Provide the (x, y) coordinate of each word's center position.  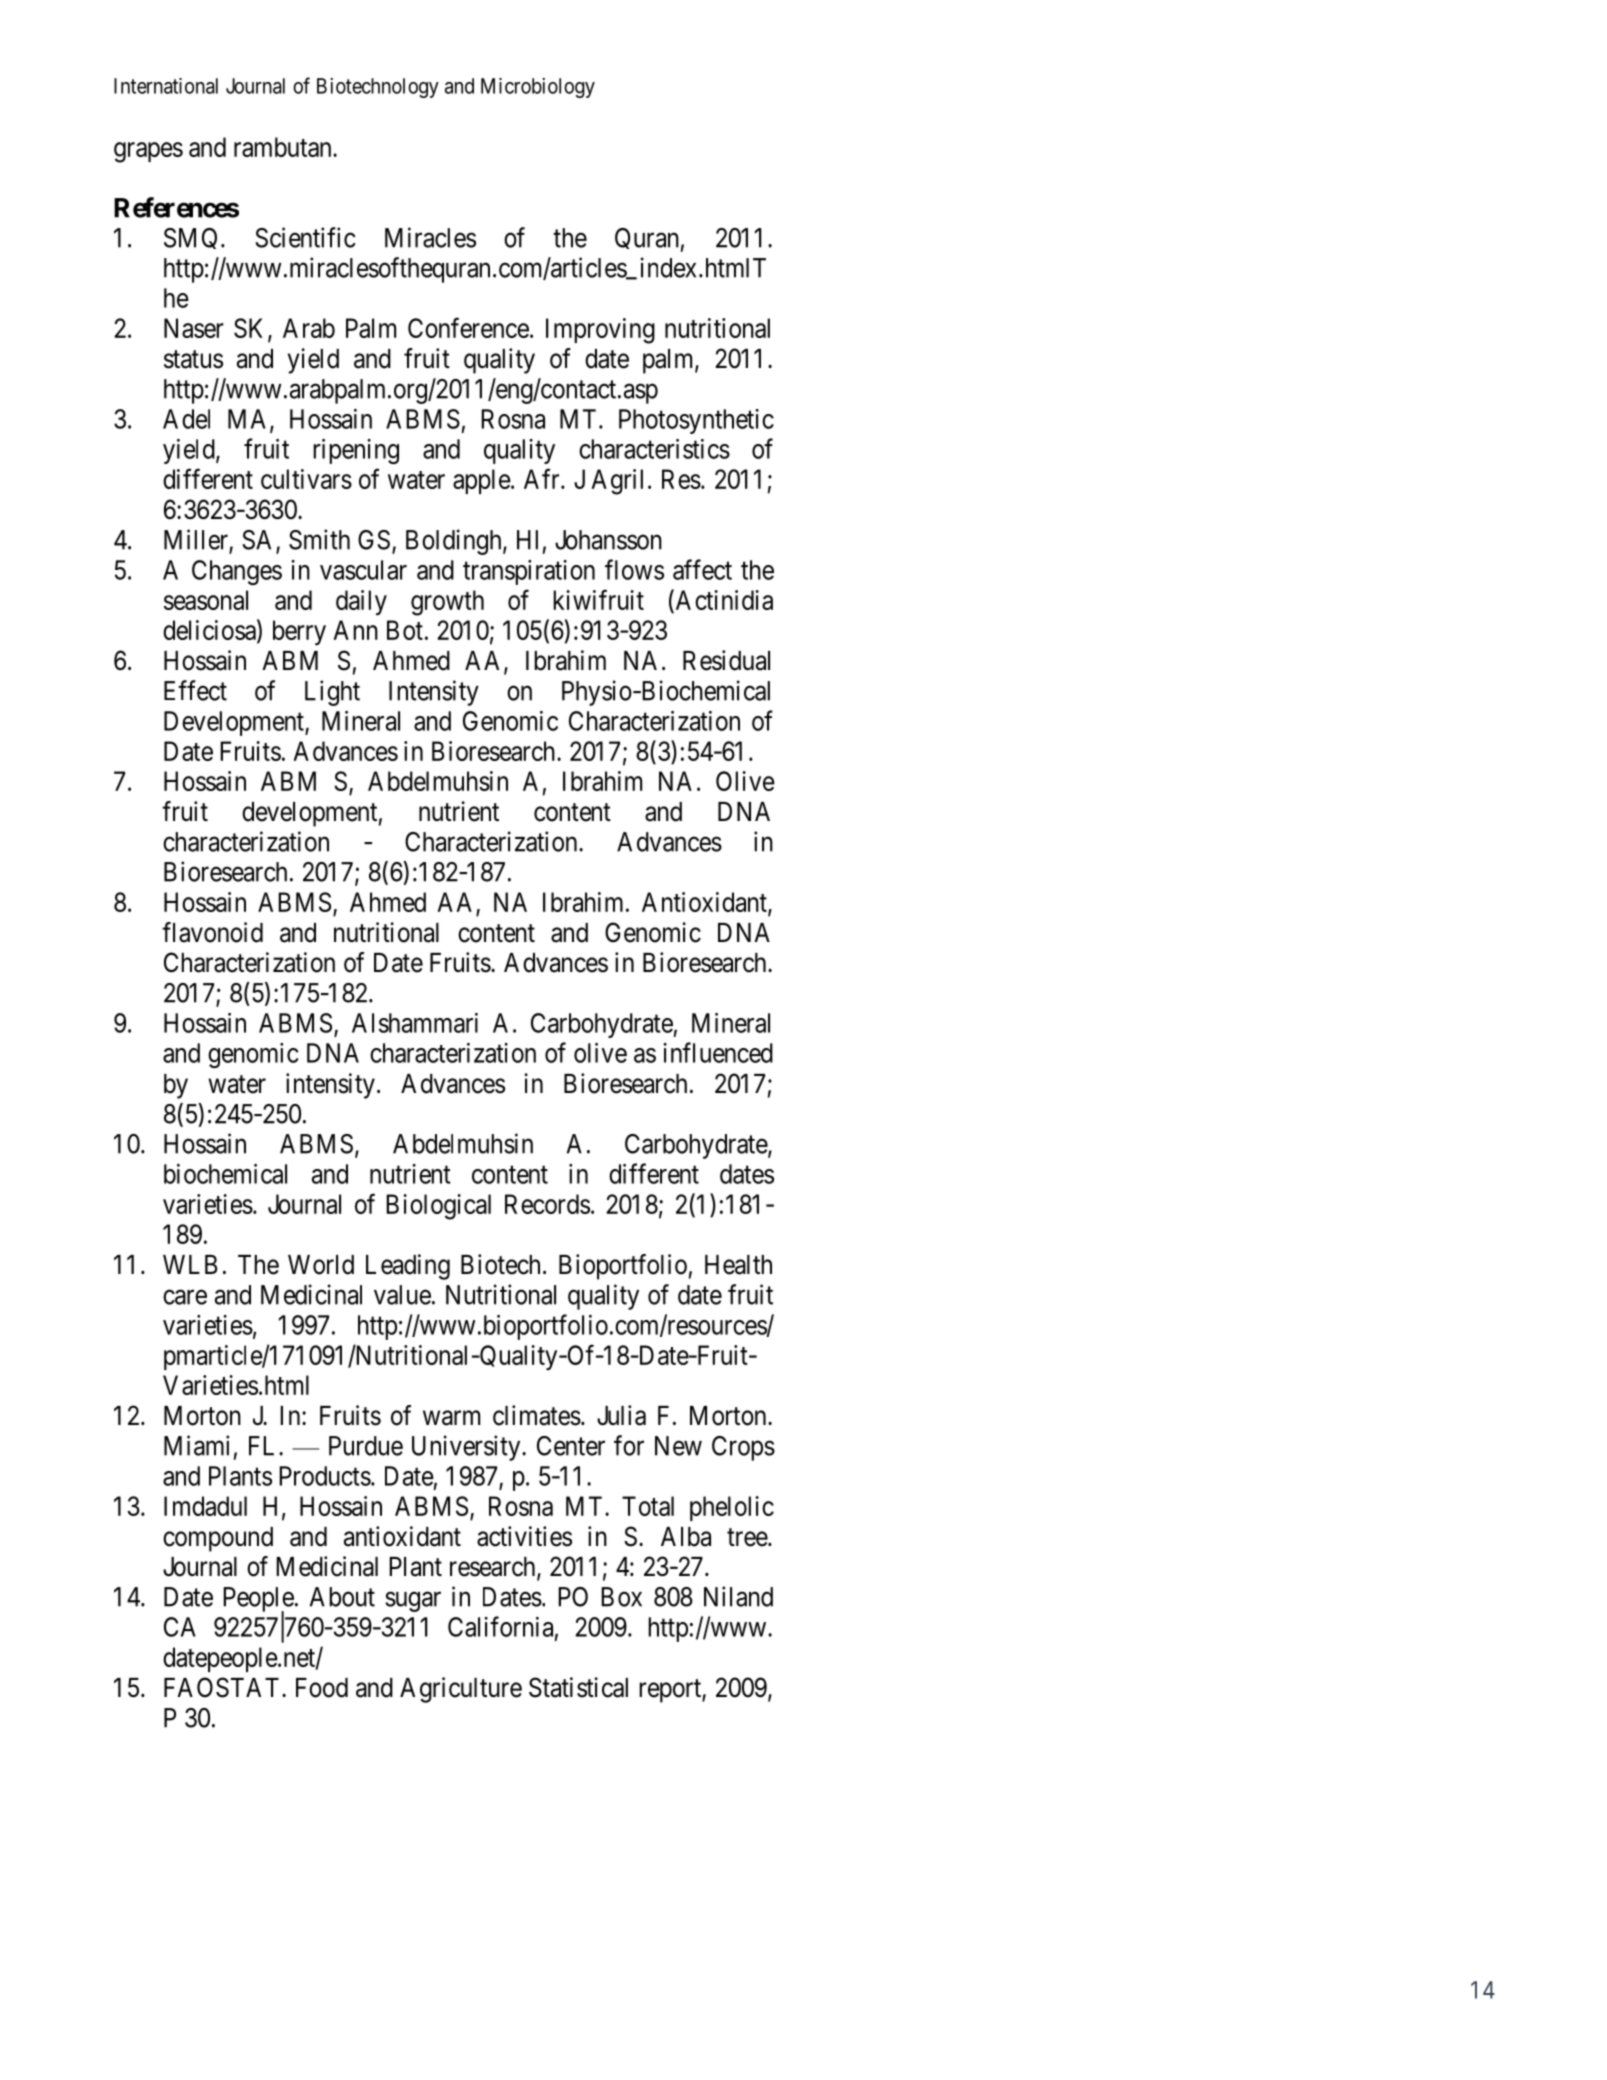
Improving (600, 331)
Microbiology (538, 88)
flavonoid (212, 932)
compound (218, 1539)
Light (332, 693)
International (166, 86)
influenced (718, 1052)
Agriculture (461, 1690)
